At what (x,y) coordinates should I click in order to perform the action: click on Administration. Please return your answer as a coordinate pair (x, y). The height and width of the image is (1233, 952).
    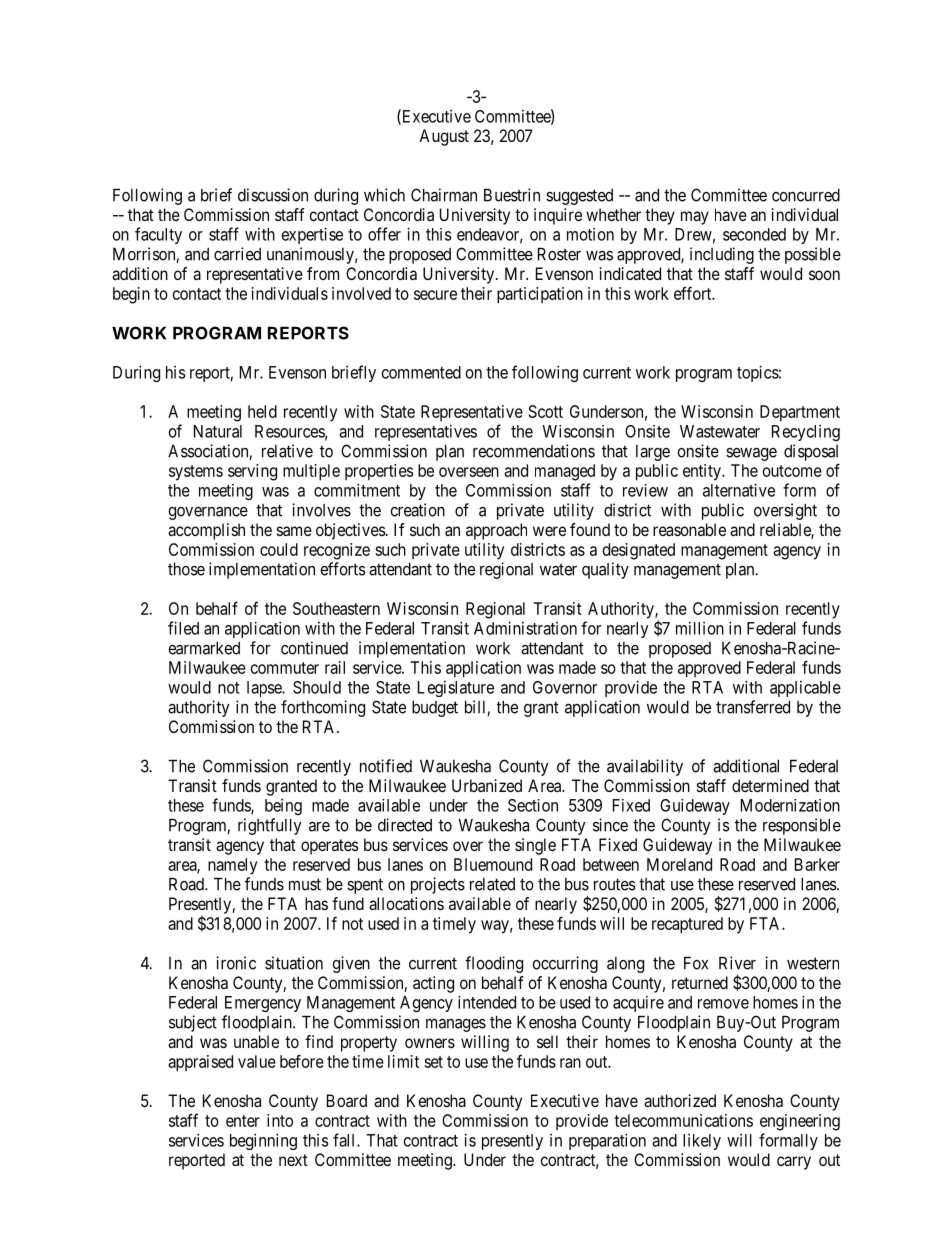
    Looking at the image, I should click on (525, 628).
